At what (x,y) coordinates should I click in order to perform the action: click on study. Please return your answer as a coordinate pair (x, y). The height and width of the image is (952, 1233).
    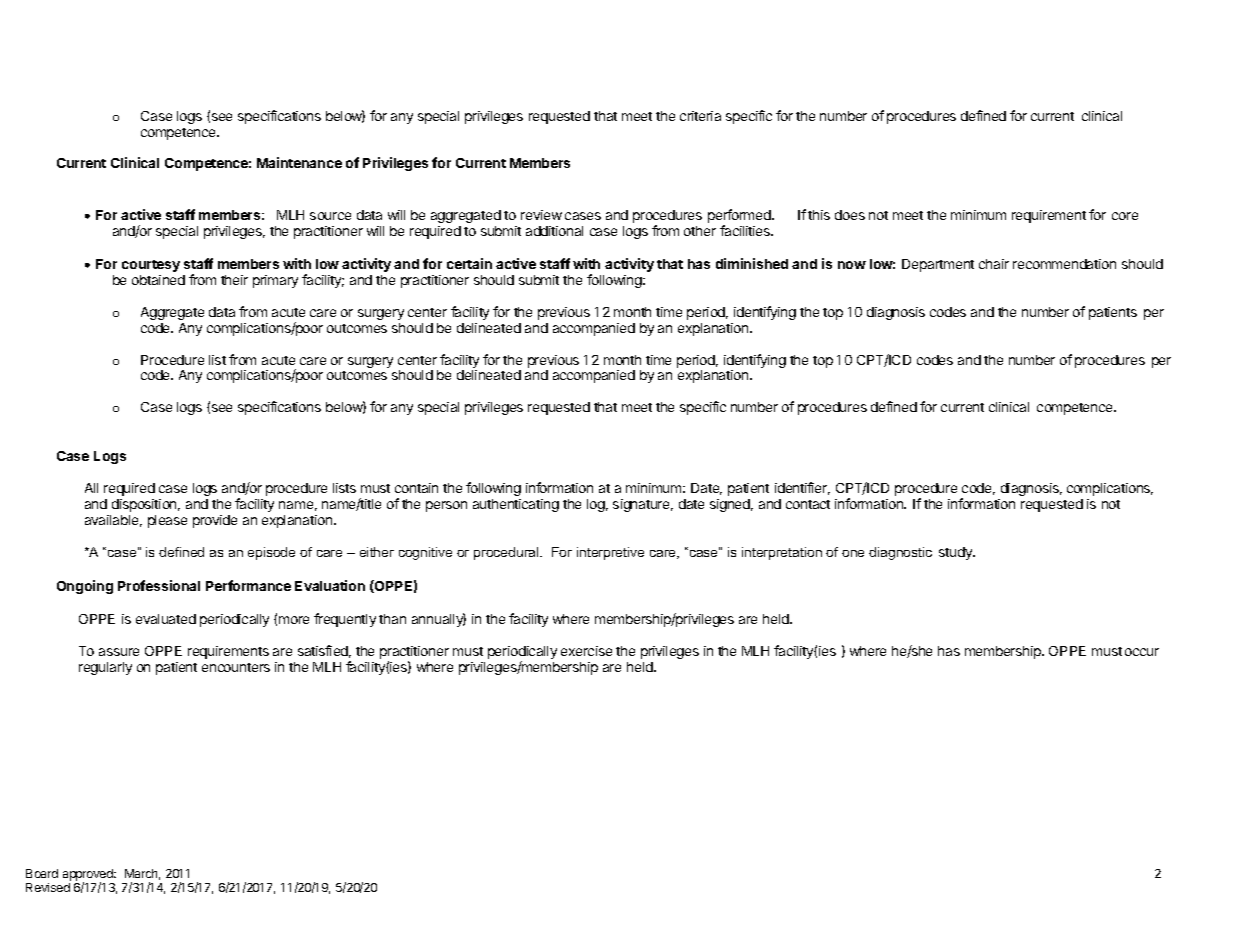
    Looking at the image, I should click on (957, 553).
